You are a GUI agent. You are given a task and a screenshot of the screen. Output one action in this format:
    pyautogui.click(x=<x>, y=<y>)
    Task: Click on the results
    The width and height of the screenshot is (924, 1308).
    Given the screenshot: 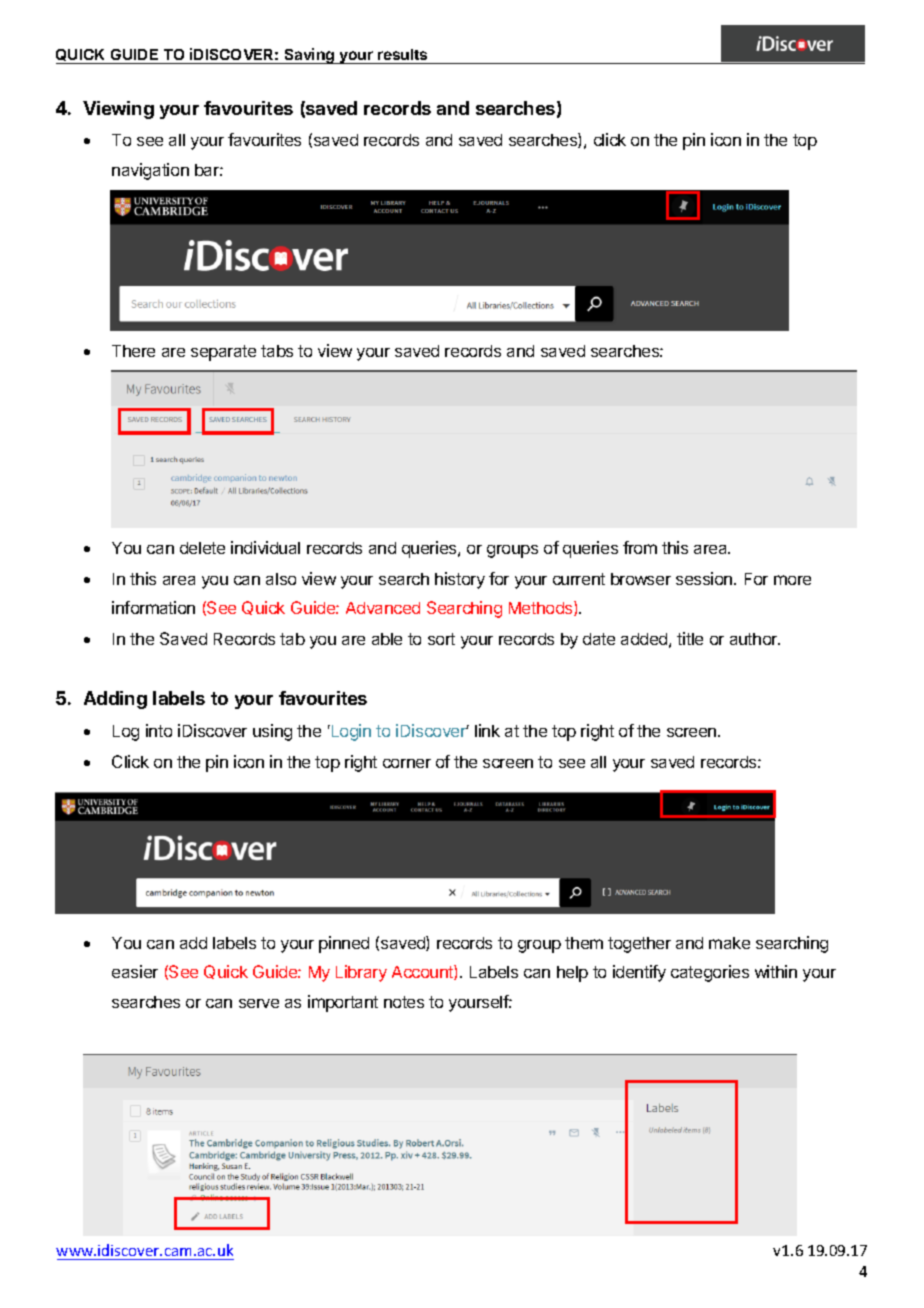 What is the action you would take?
    pyautogui.click(x=403, y=56)
